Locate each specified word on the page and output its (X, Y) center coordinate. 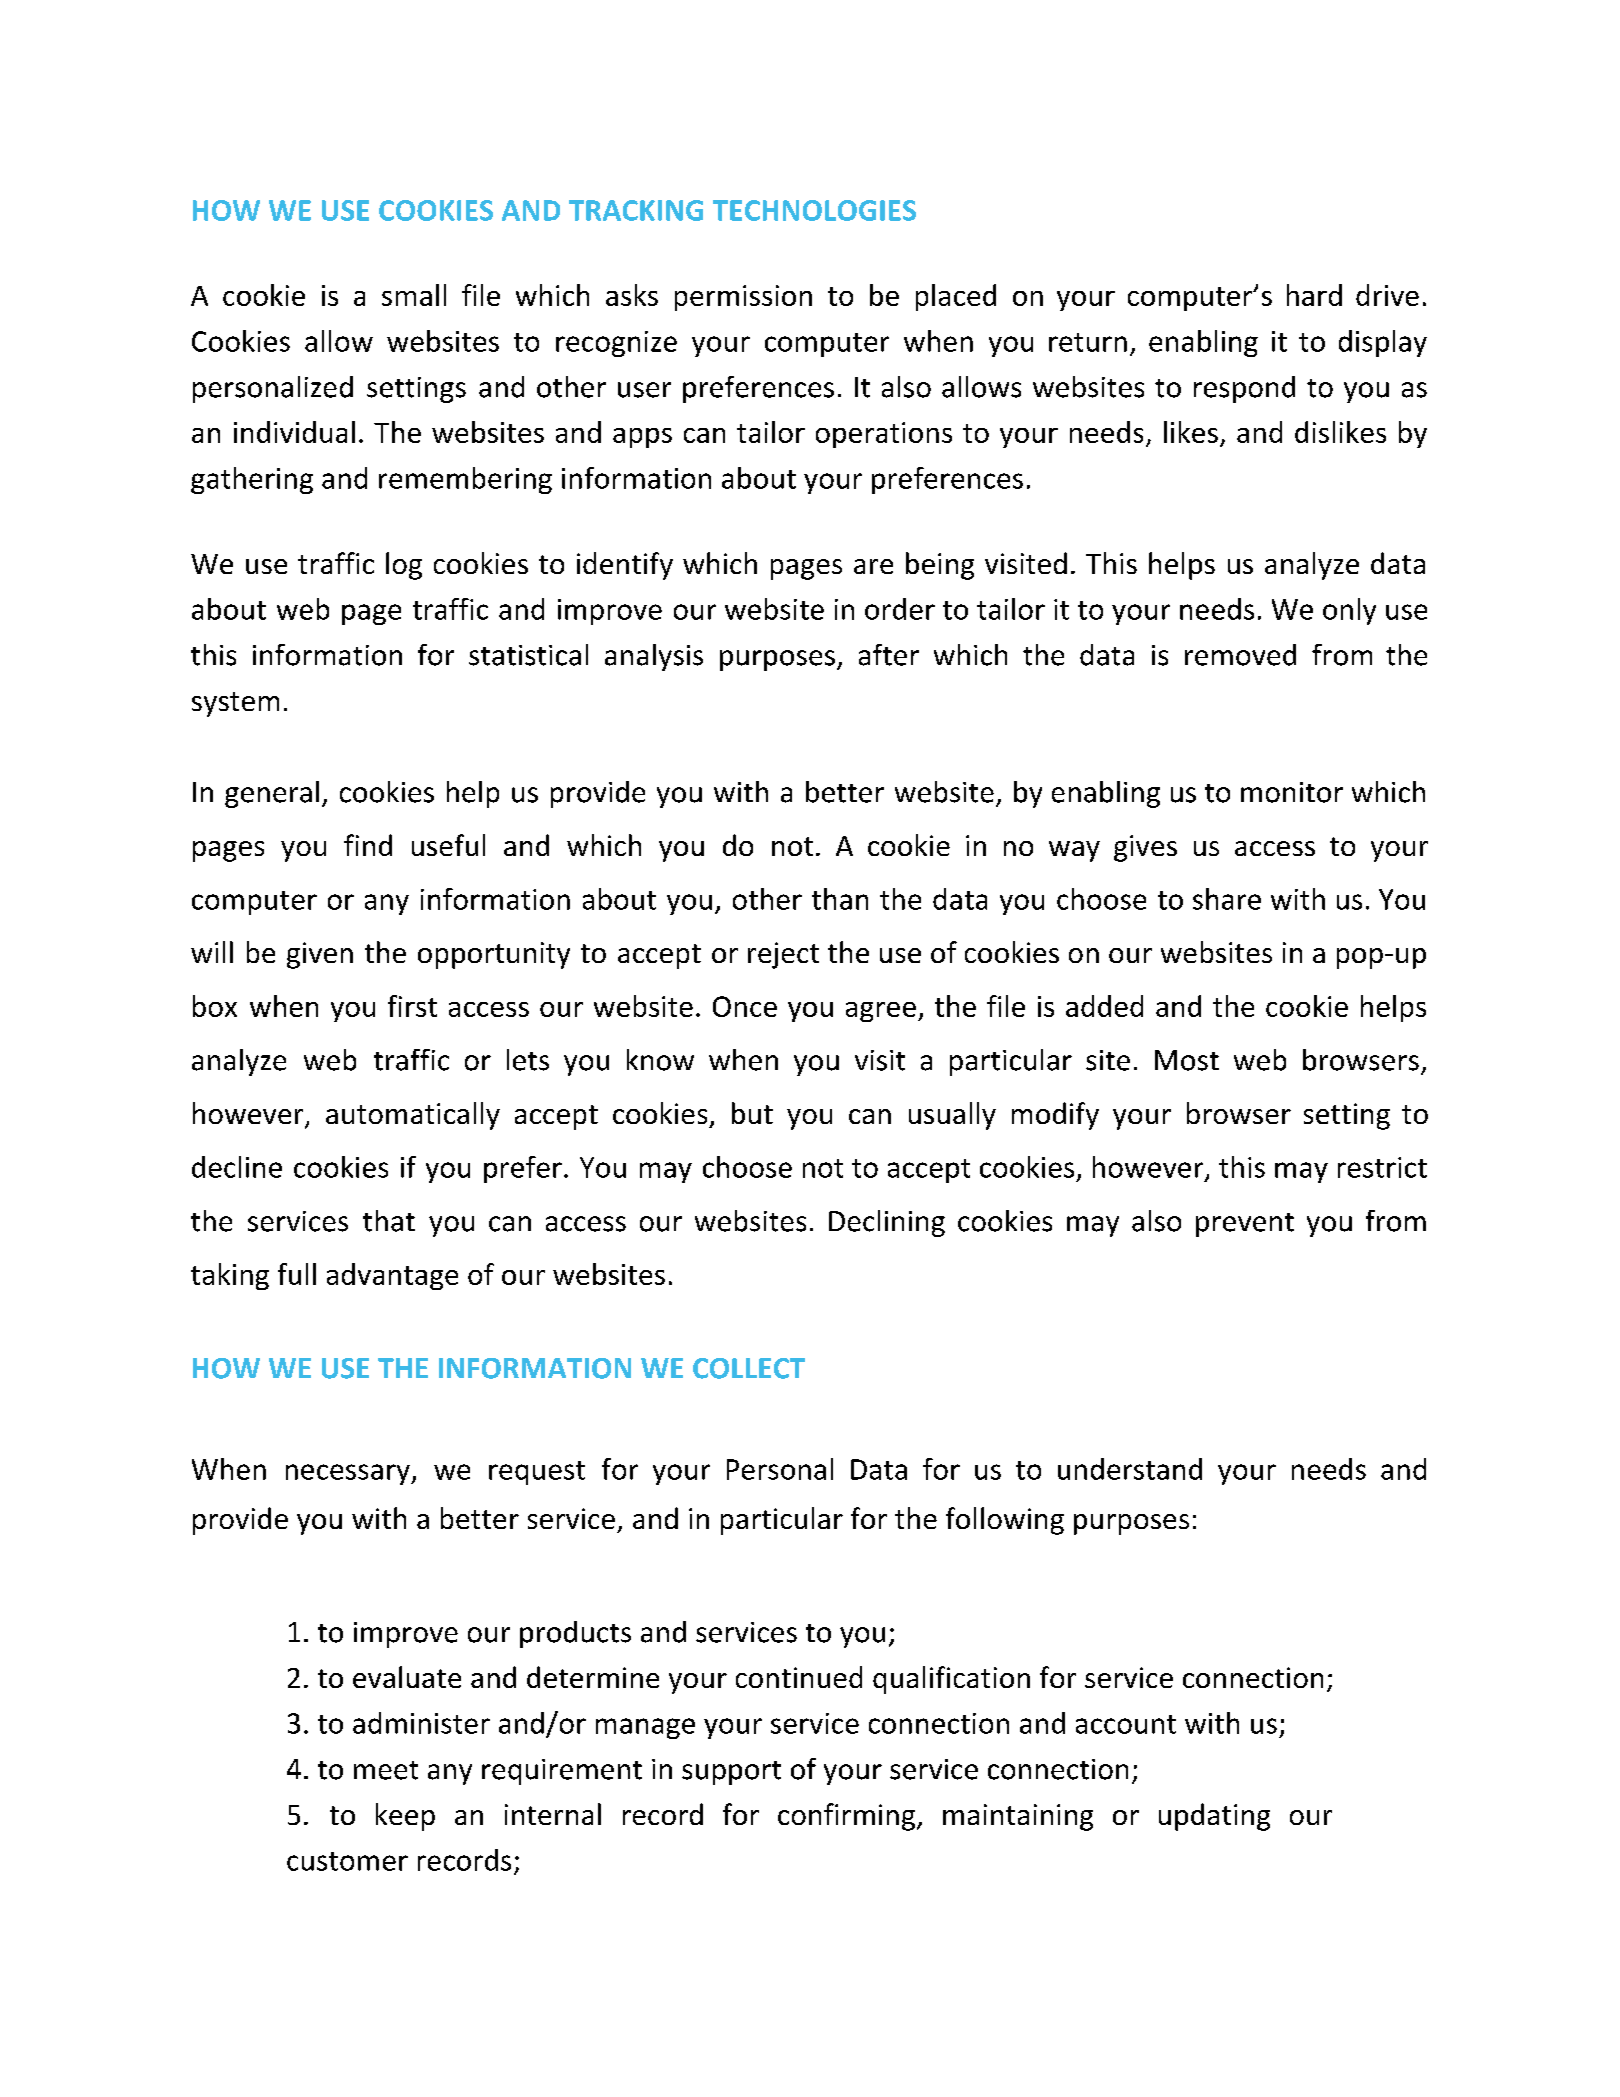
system (235, 704)
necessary (349, 1474)
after (889, 655)
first (412, 1006)
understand (1130, 1469)
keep (405, 1817)
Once (745, 1006)
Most (1187, 1060)
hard (1314, 295)
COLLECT (749, 1368)
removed (1240, 655)
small (414, 295)
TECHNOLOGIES (814, 210)
